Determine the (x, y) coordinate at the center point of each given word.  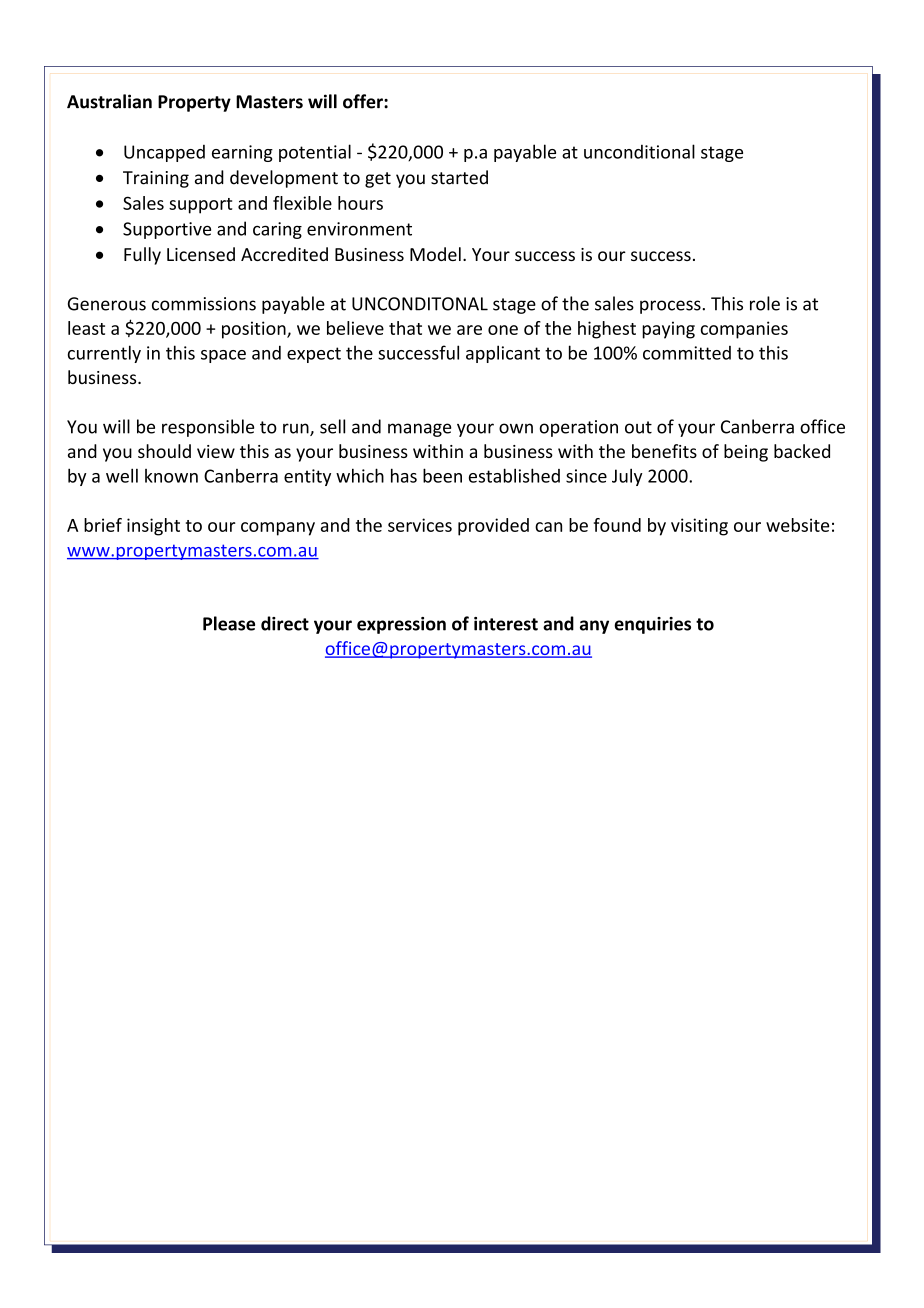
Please (229, 623)
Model (435, 254)
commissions (204, 304)
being (746, 453)
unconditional (639, 151)
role (765, 303)
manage (419, 430)
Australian (109, 101)
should (164, 451)
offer (364, 101)
